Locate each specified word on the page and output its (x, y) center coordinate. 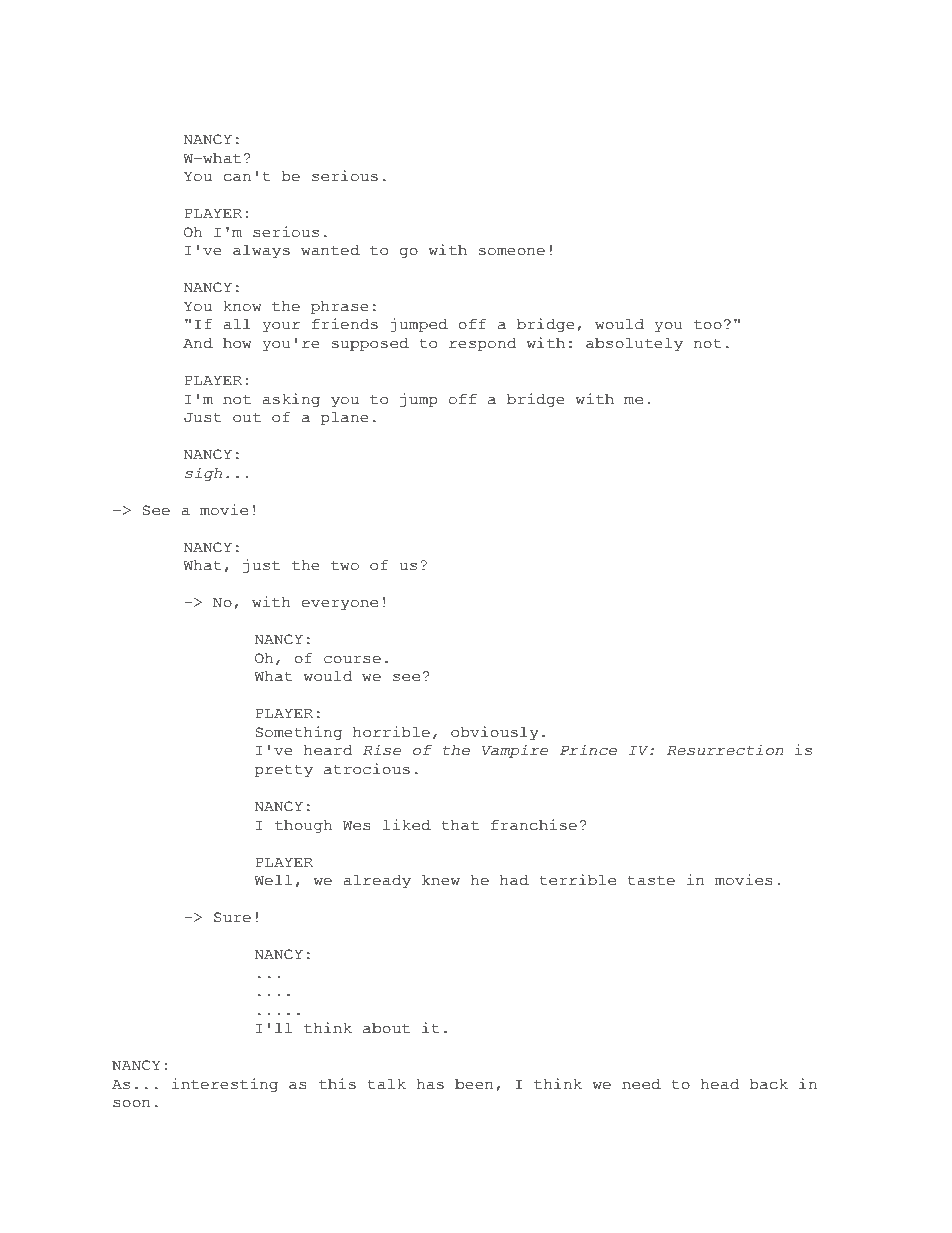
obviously (495, 733)
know (243, 306)
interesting (225, 1085)
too (708, 325)
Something (298, 733)
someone (512, 252)
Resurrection (725, 750)
